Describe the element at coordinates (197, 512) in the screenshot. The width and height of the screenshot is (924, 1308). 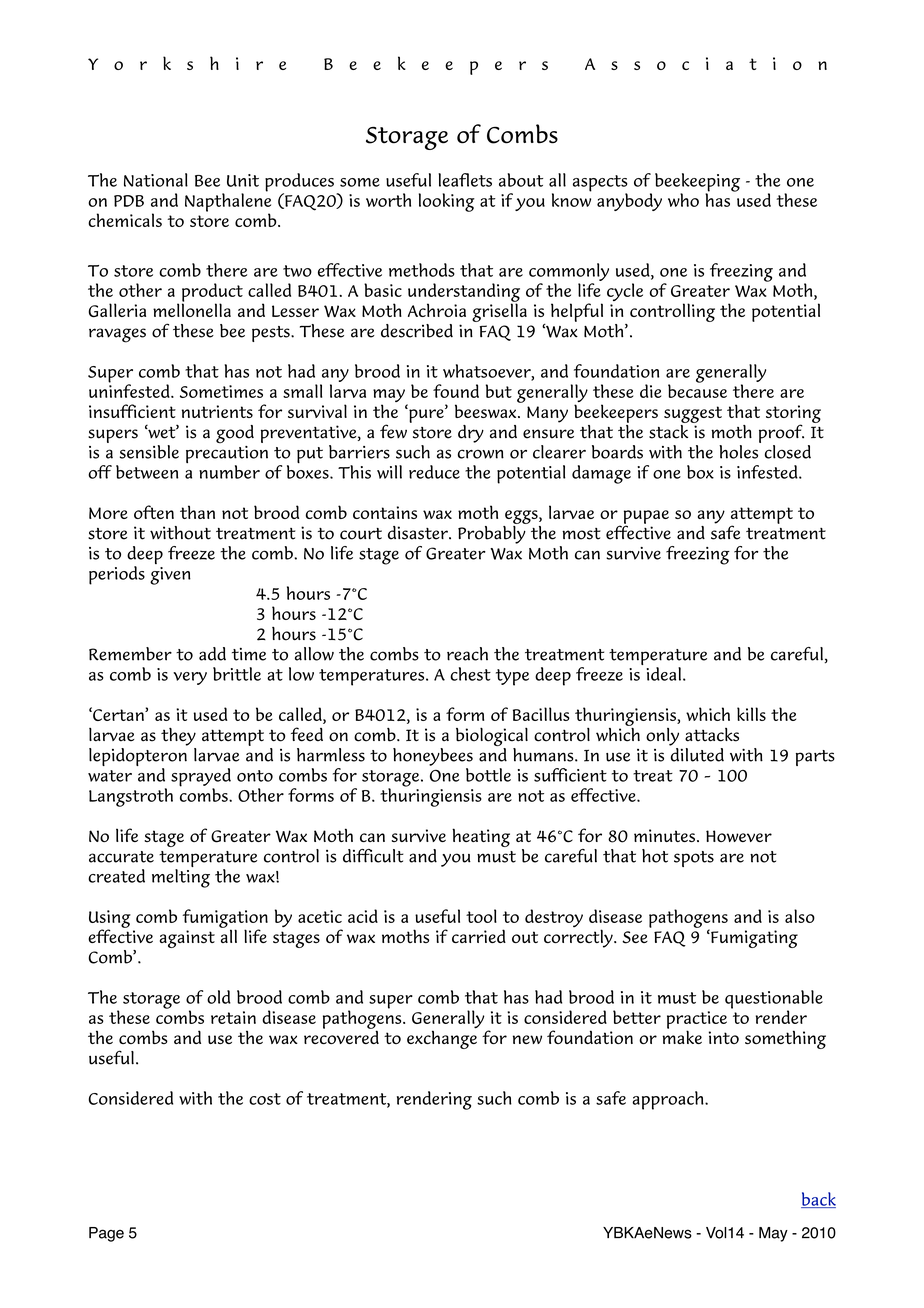
I see `than` at that location.
